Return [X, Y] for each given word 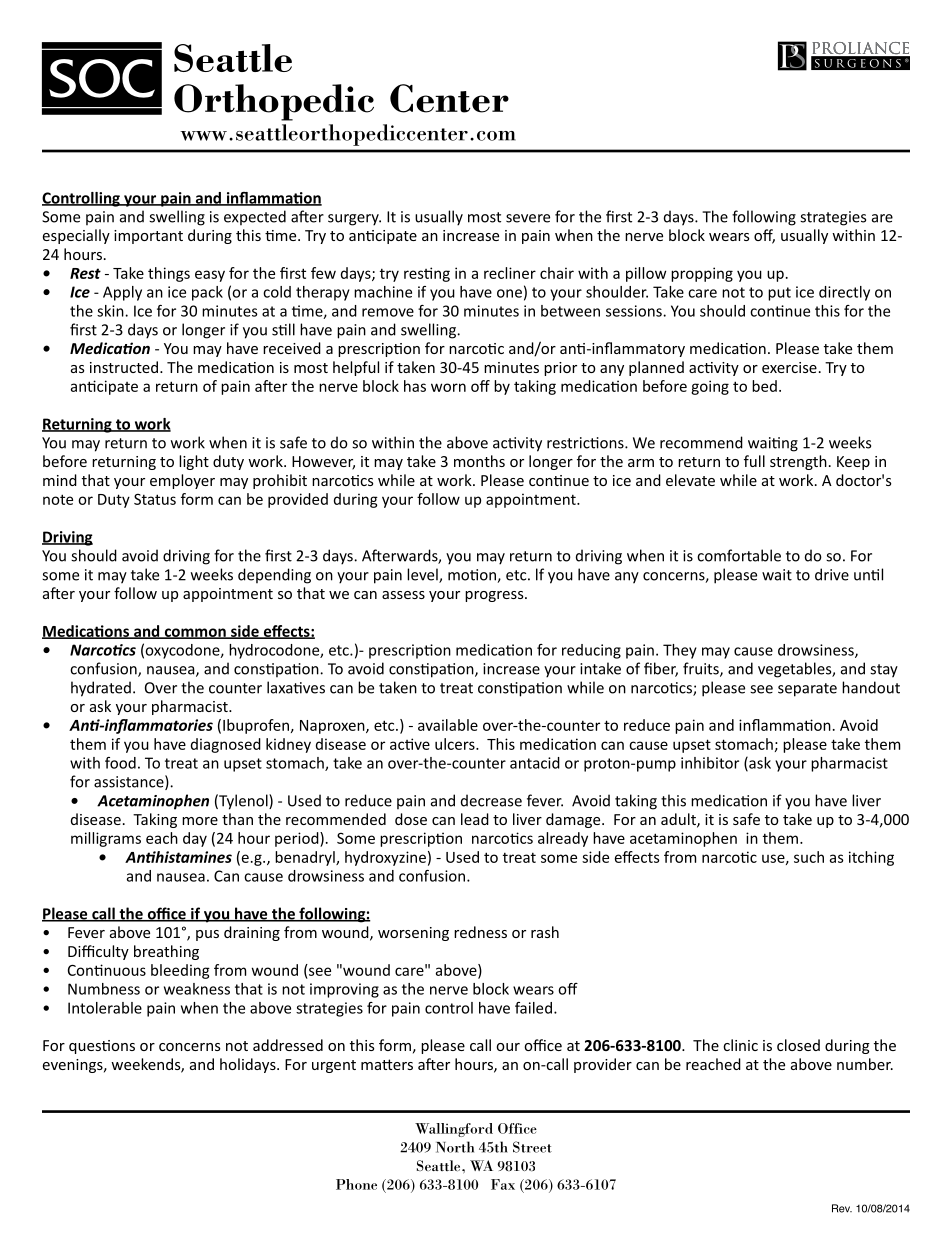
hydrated [101, 689]
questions [102, 1047]
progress [495, 596]
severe [528, 218]
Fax [503, 1184]
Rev [842, 1208]
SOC [102, 78]
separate [807, 690]
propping [702, 274]
